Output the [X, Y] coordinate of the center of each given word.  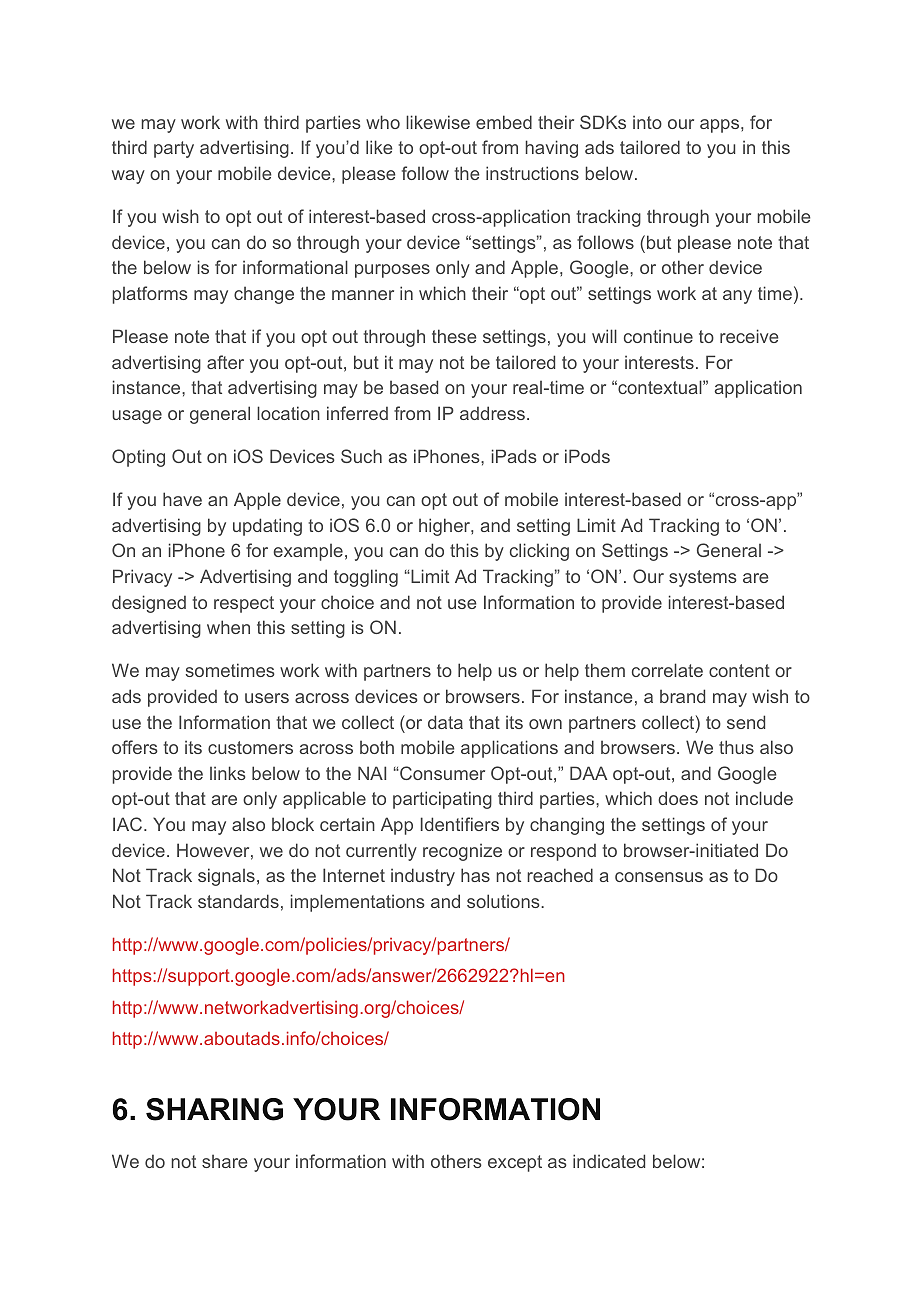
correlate [667, 670]
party [174, 149]
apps [719, 126]
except [515, 1163]
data [445, 722]
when [228, 627]
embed [504, 122]
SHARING [214, 1109]
